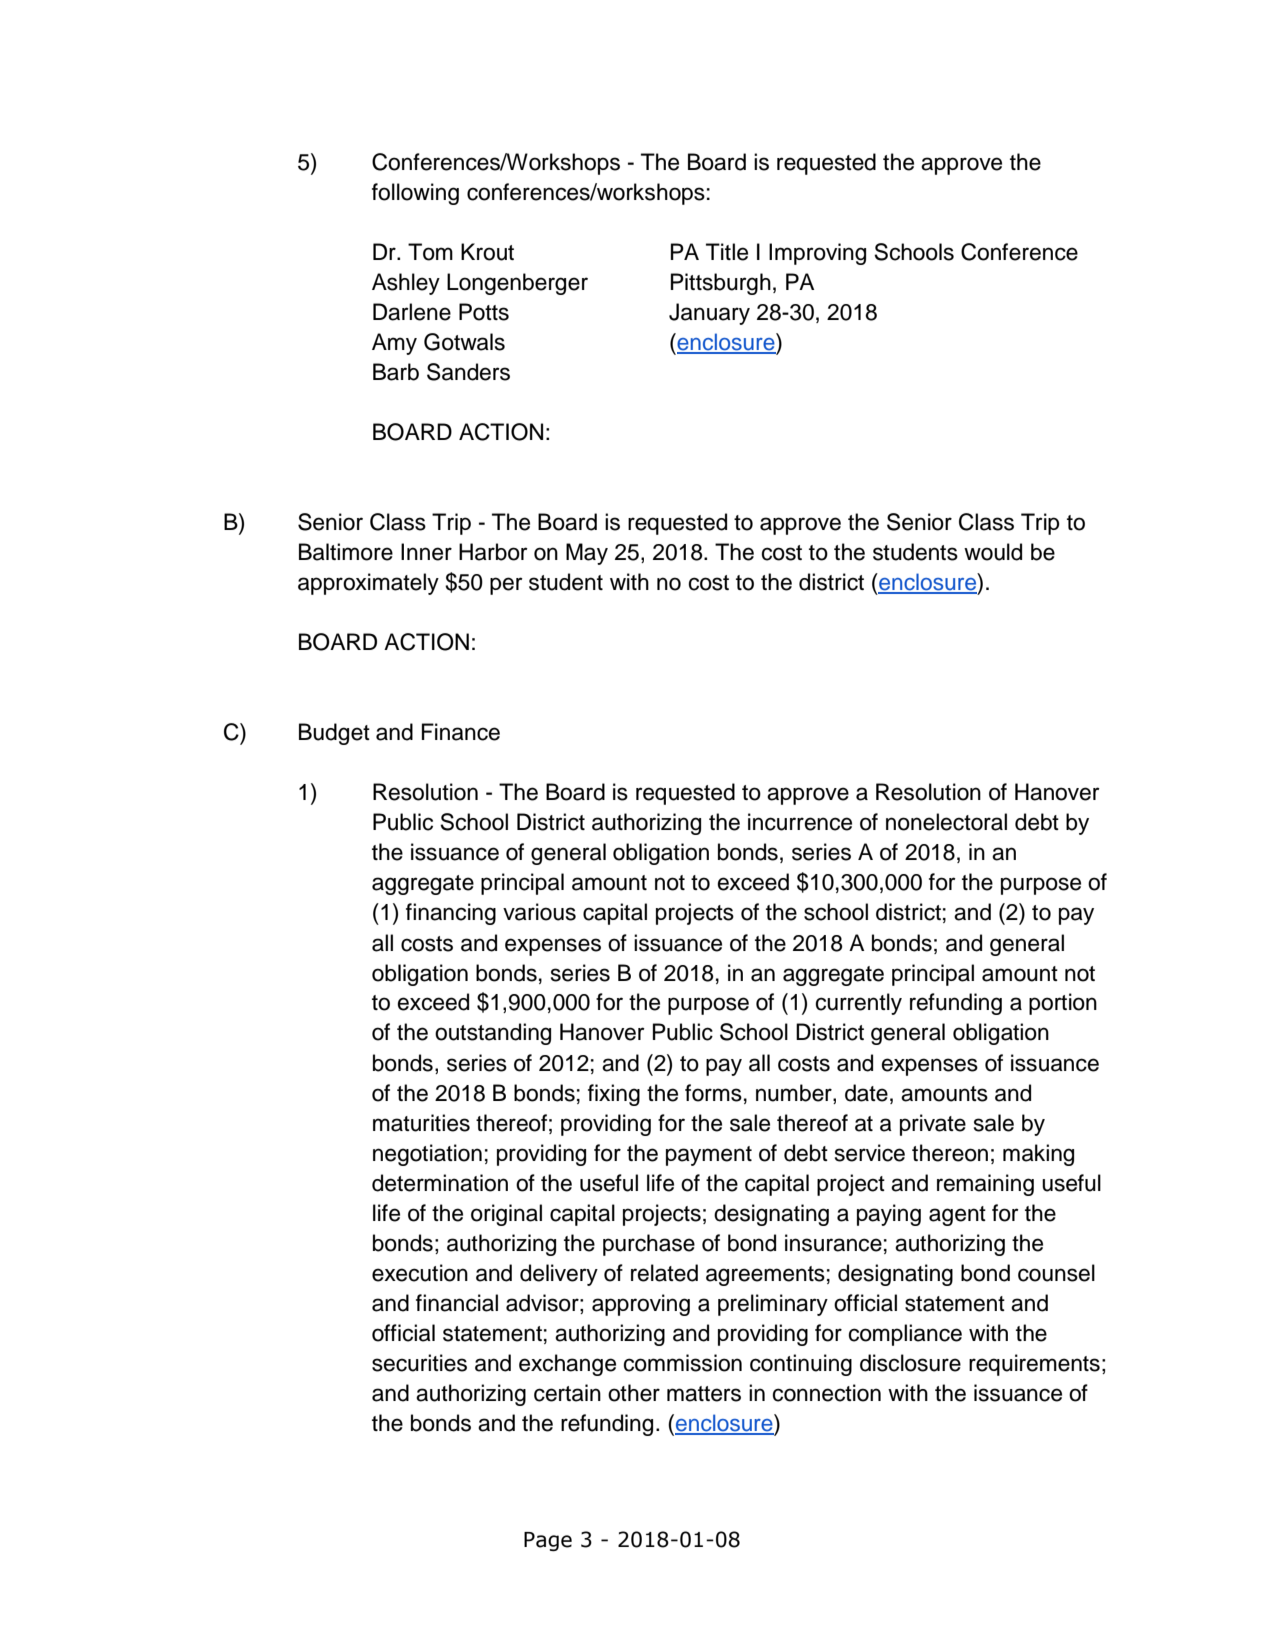  Describe the element at coordinates (548, 1541) in the screenshot. I see `Page` at that location.
